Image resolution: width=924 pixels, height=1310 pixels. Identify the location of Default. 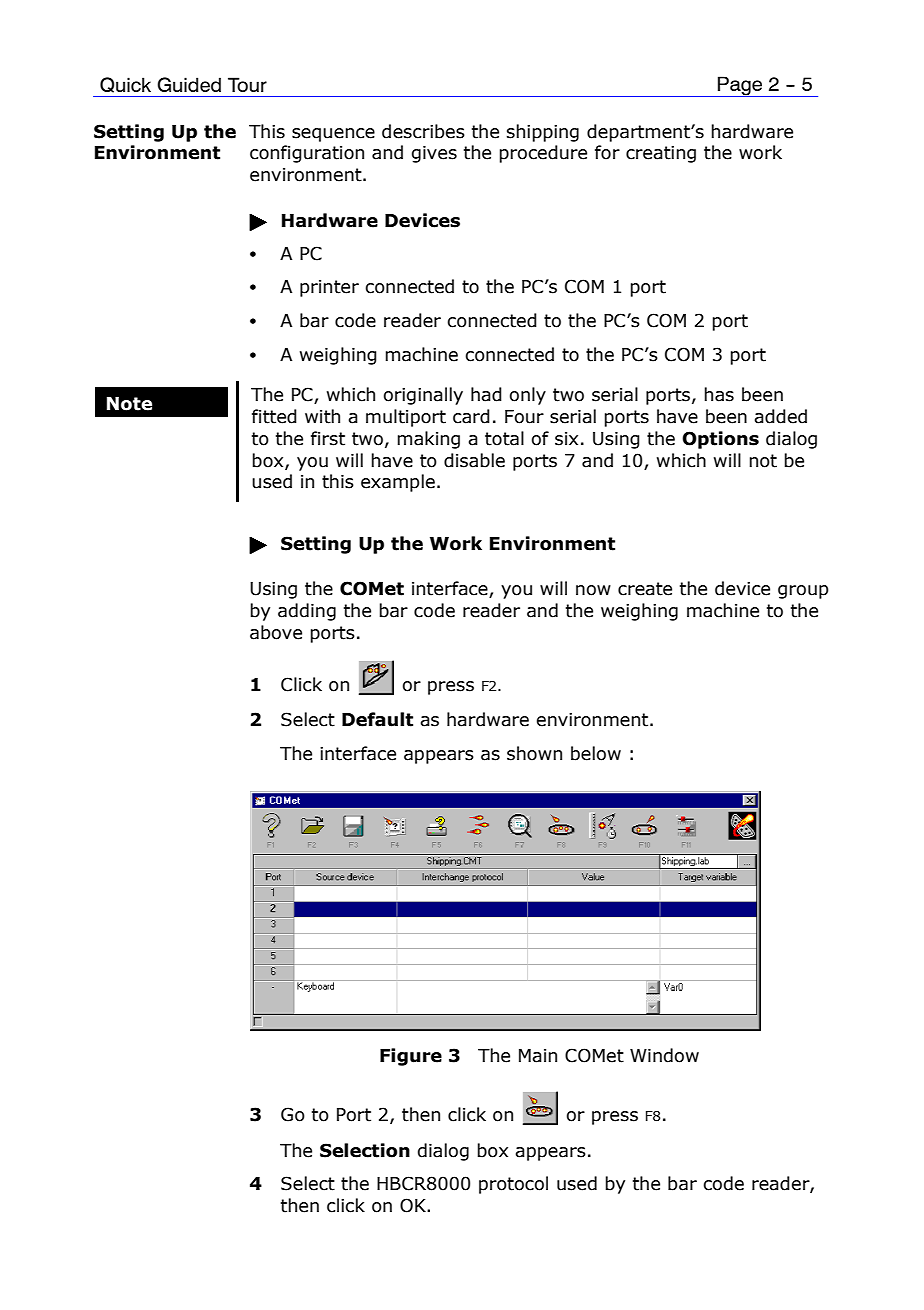
(377, 719).
